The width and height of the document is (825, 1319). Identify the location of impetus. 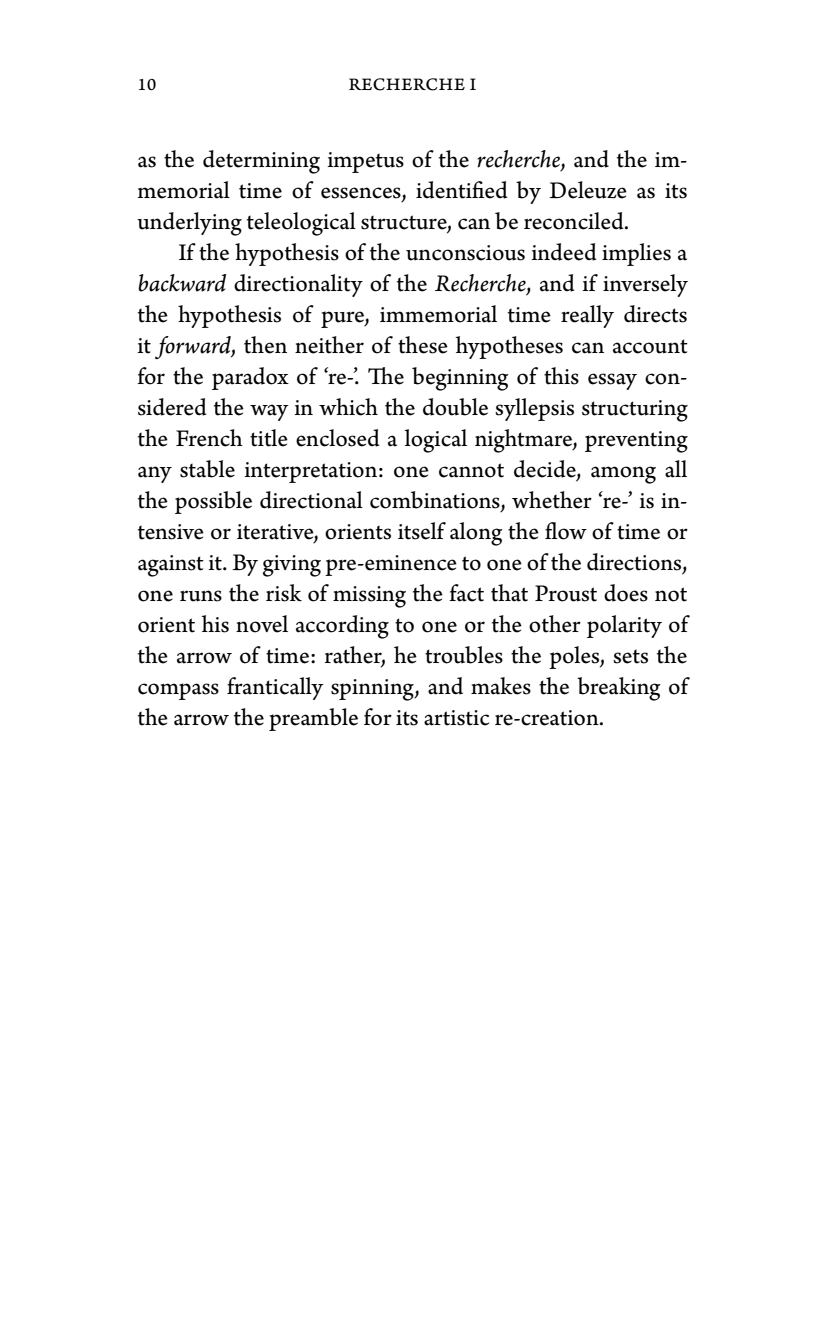
(365, 162).
